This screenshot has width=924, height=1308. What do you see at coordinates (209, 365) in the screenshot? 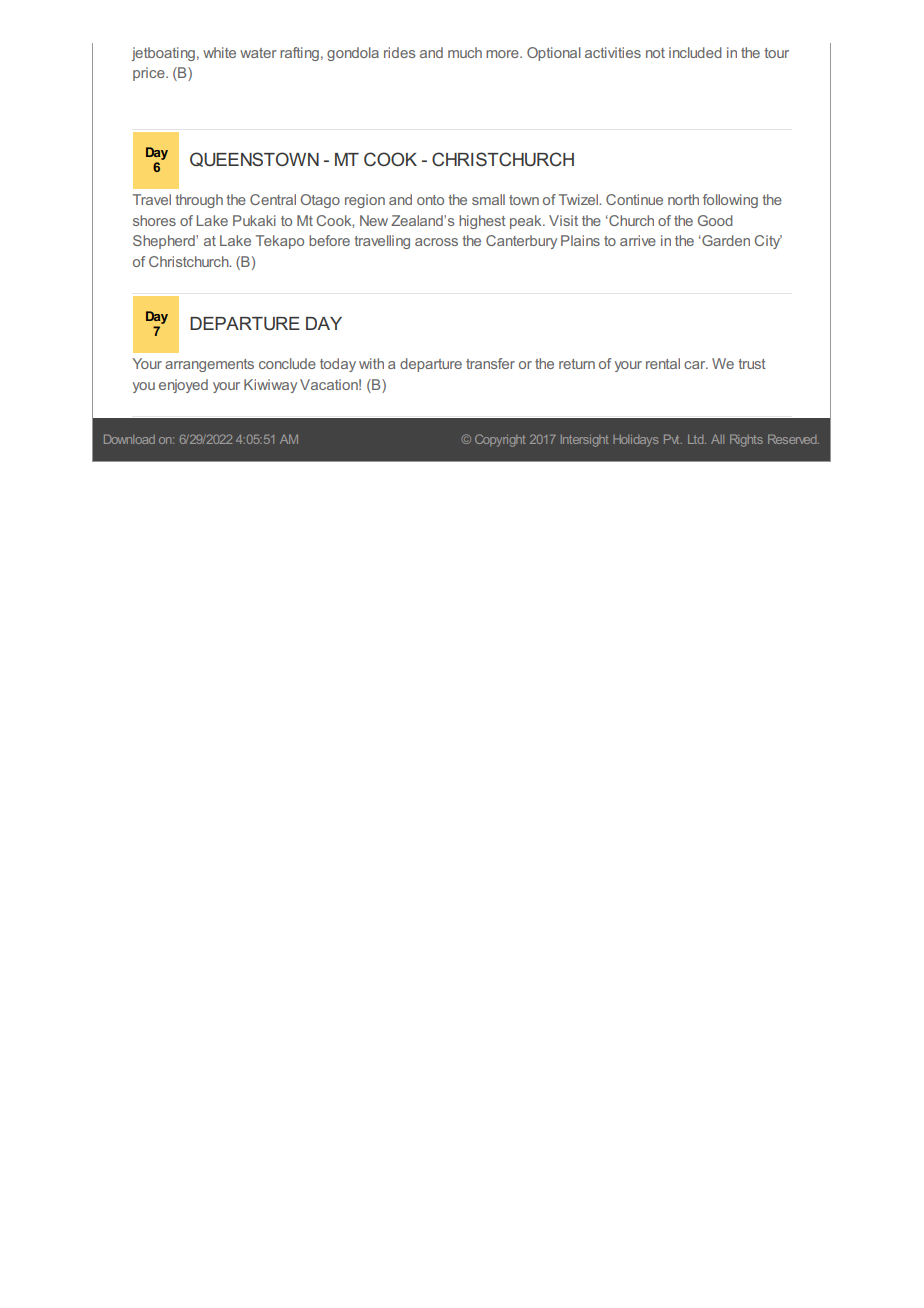
I see `arrangements` at bounding box center [209, 365].
